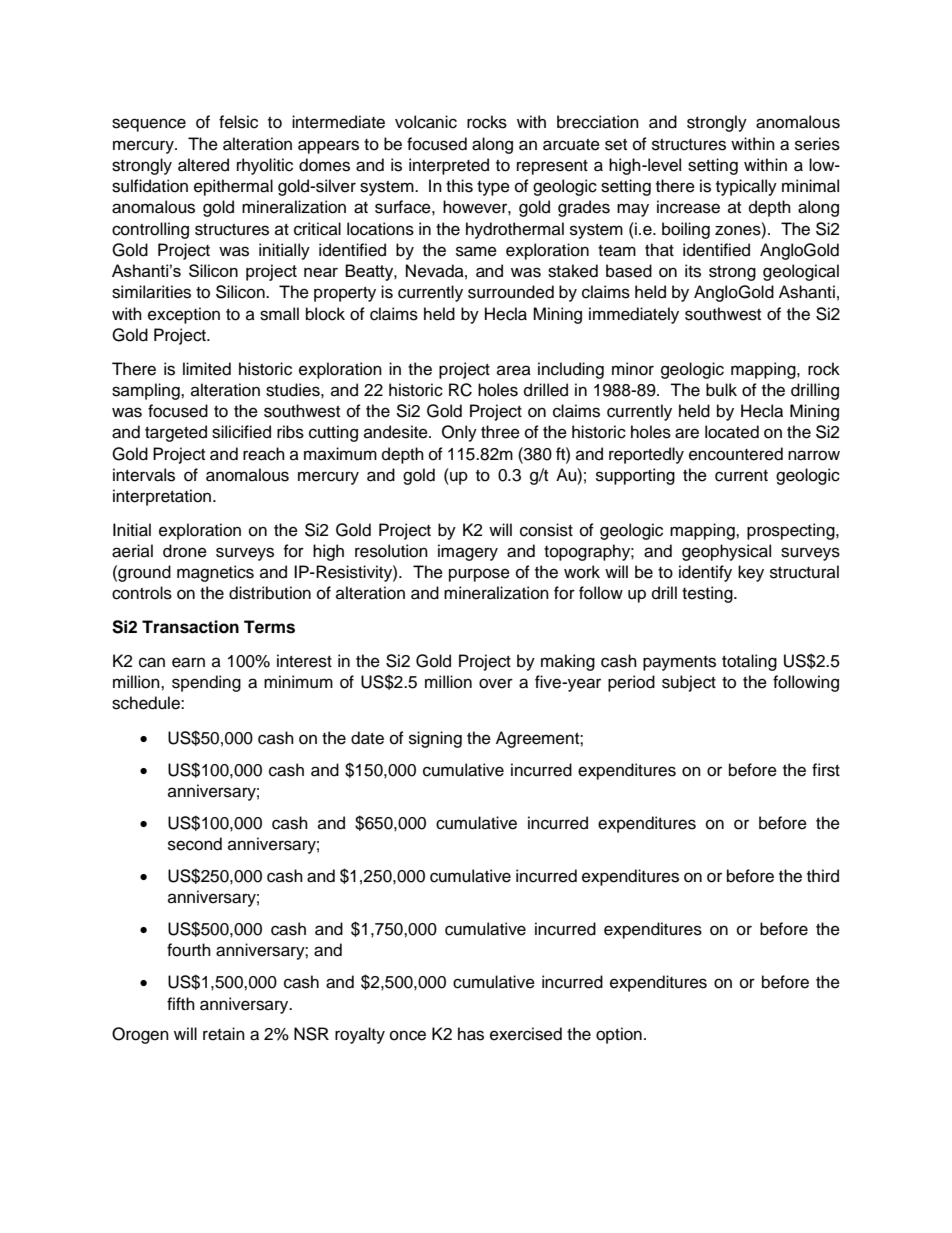 The width and height of the page is (952, 1233). Describe the element at coordinates (471, 1034) in the page. I see `has` at that location.
